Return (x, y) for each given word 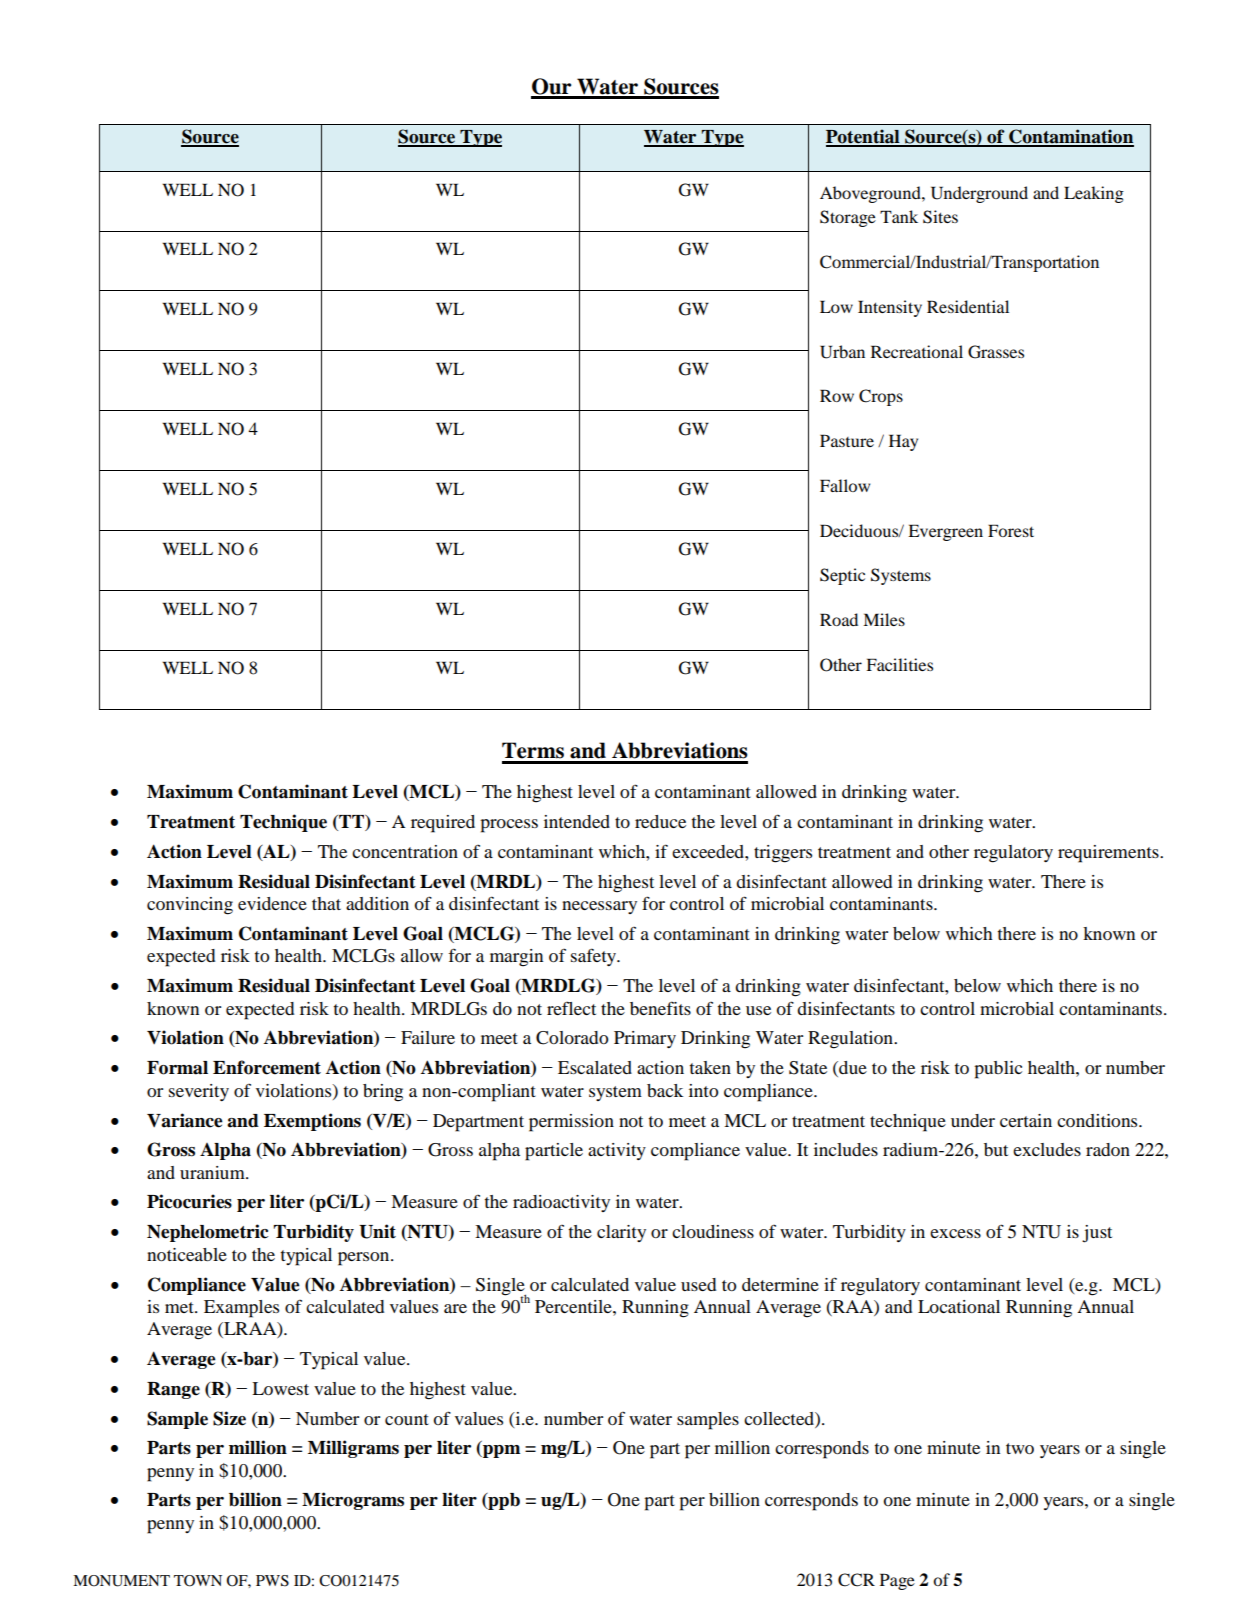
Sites (940, 217)
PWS (272, 1581)
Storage (848, 218)
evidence (272, 903)
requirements (1109, 854)
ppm (500, 1451)
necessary (599, 907)
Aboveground (871, 194)
